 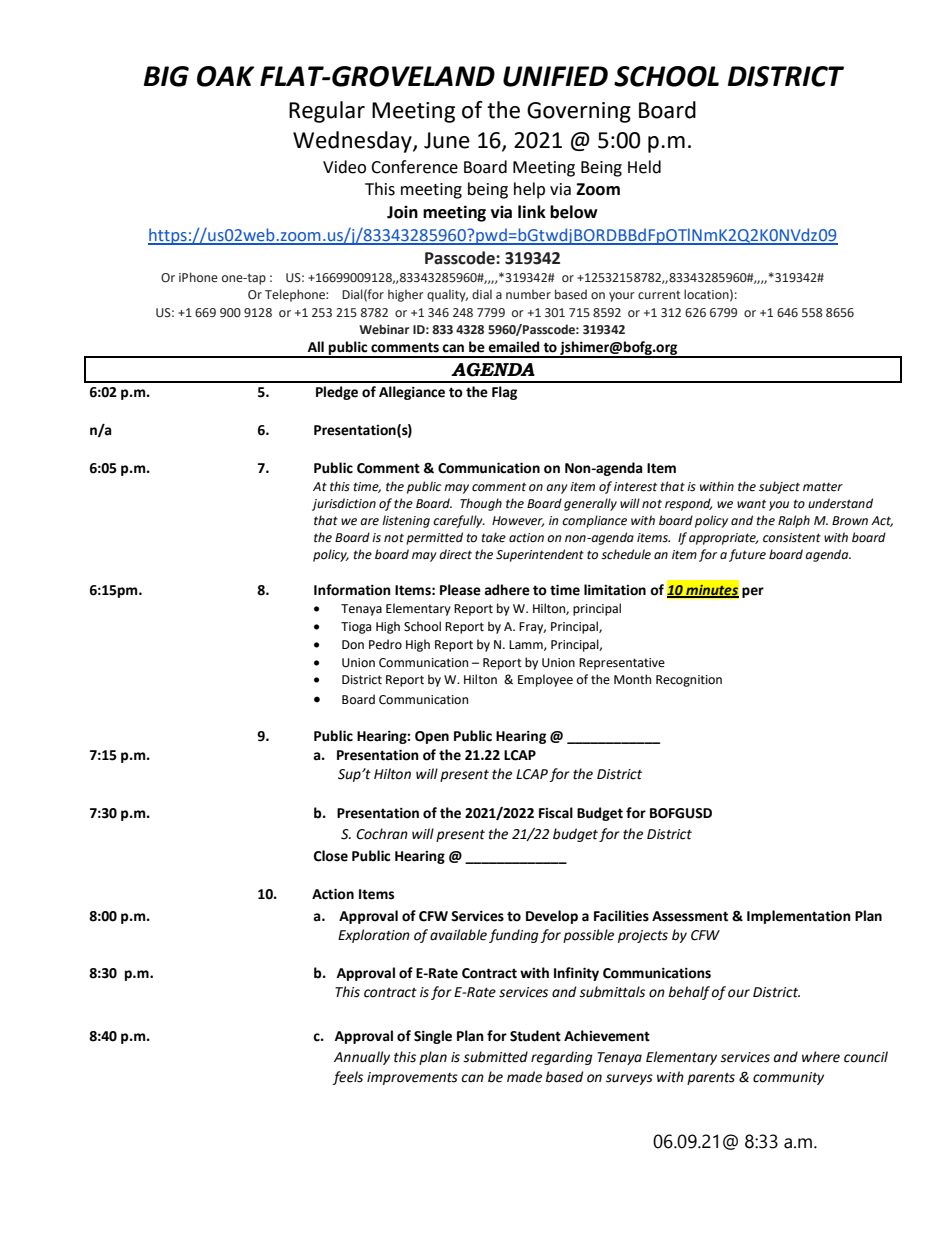 What do you see at coordinates (545, 680) in the document?
I see `Employee` at bounding box center [545, 680].
